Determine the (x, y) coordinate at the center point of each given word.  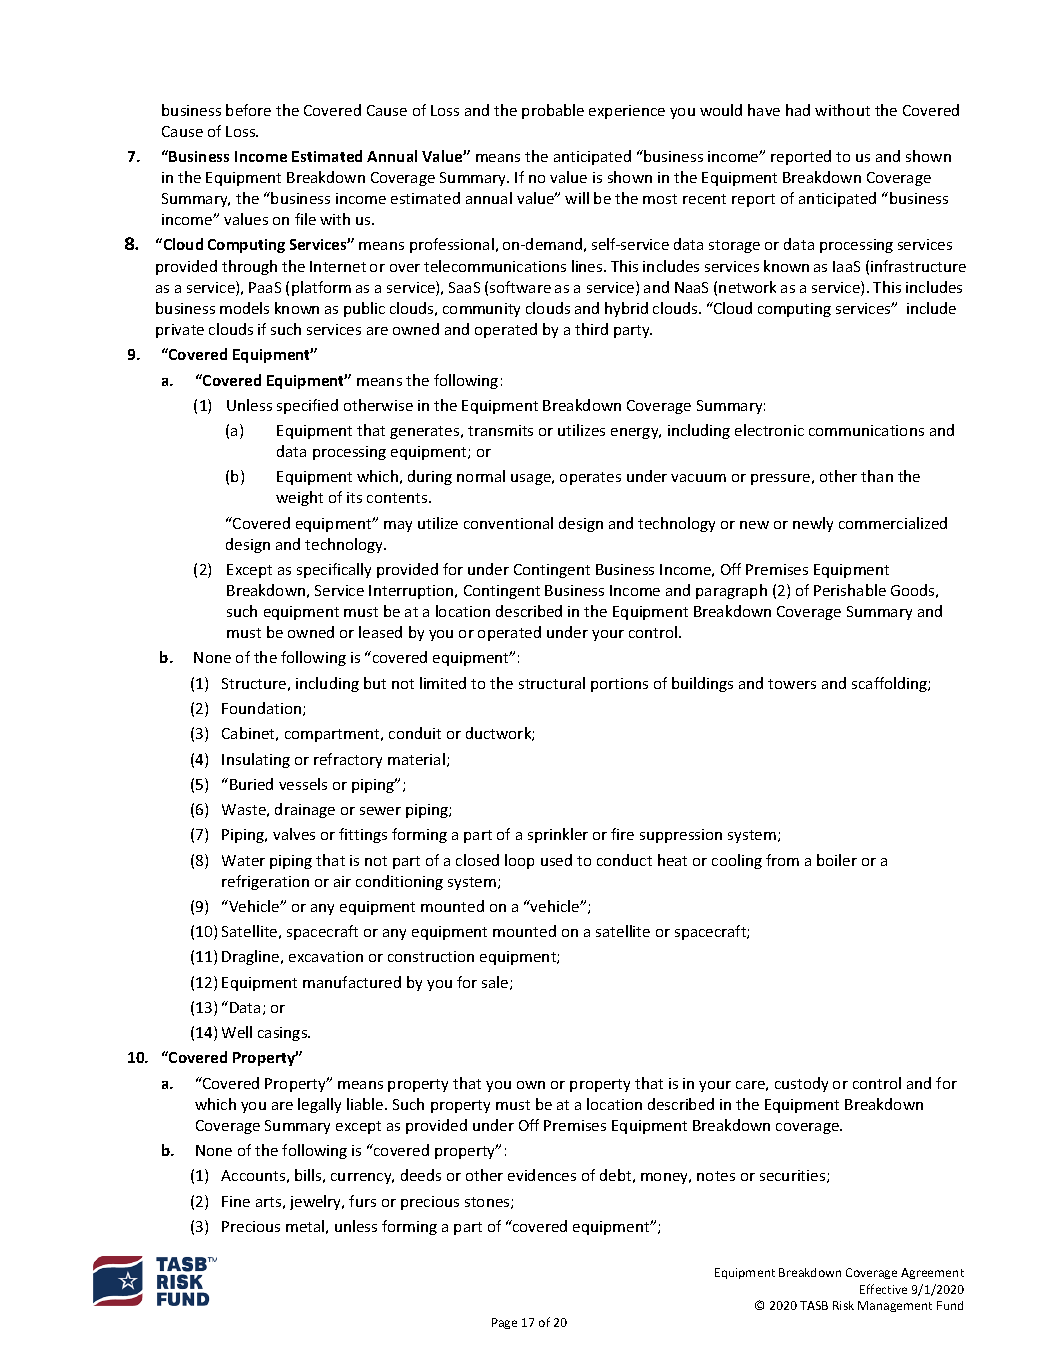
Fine (236, 1201)
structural (552, 683)
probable (553, 111)
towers (792, 684)
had (798, 110)
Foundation (263, 709)
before (248, 110)
